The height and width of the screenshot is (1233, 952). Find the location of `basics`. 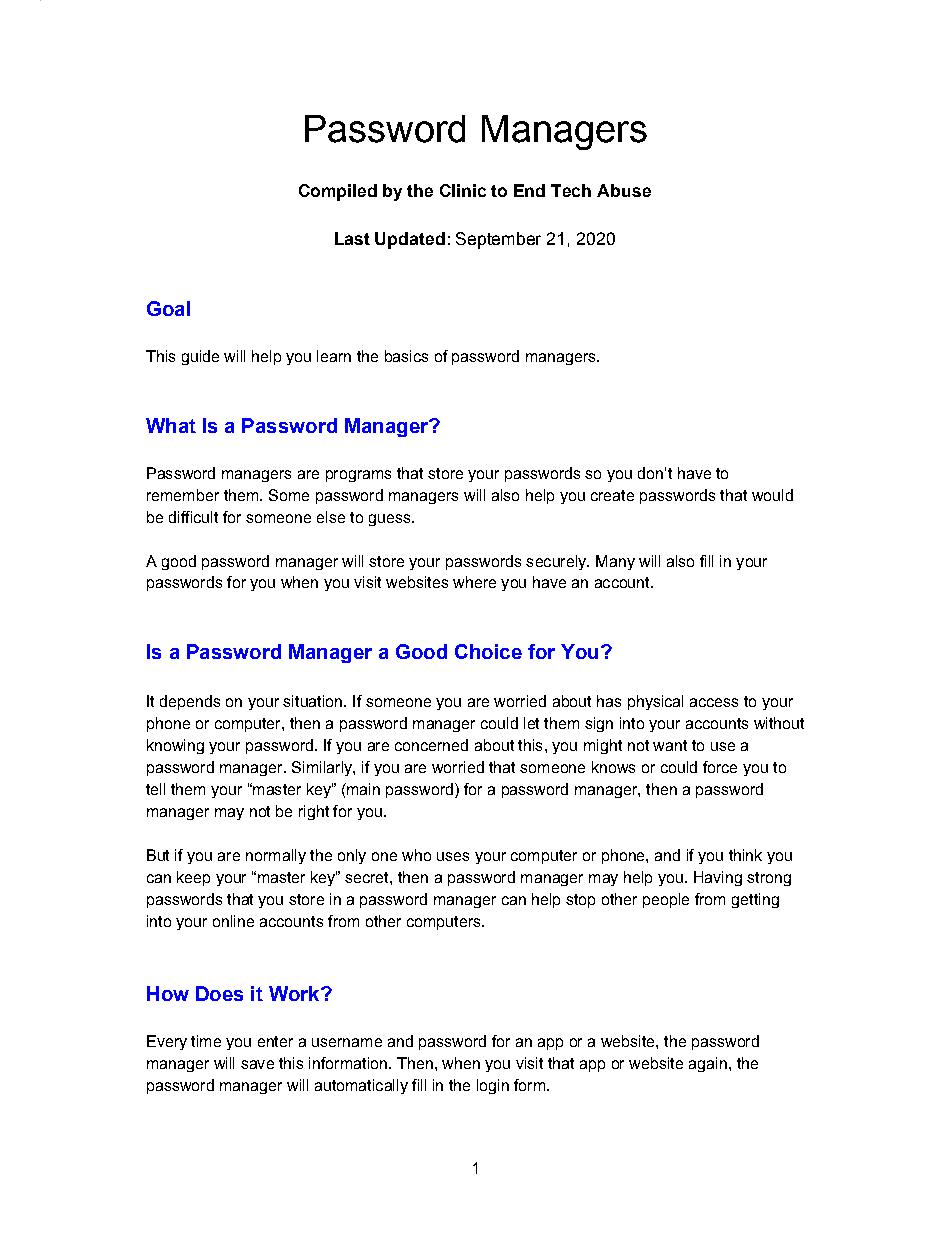

basics is located at coordinates (406, 356).
